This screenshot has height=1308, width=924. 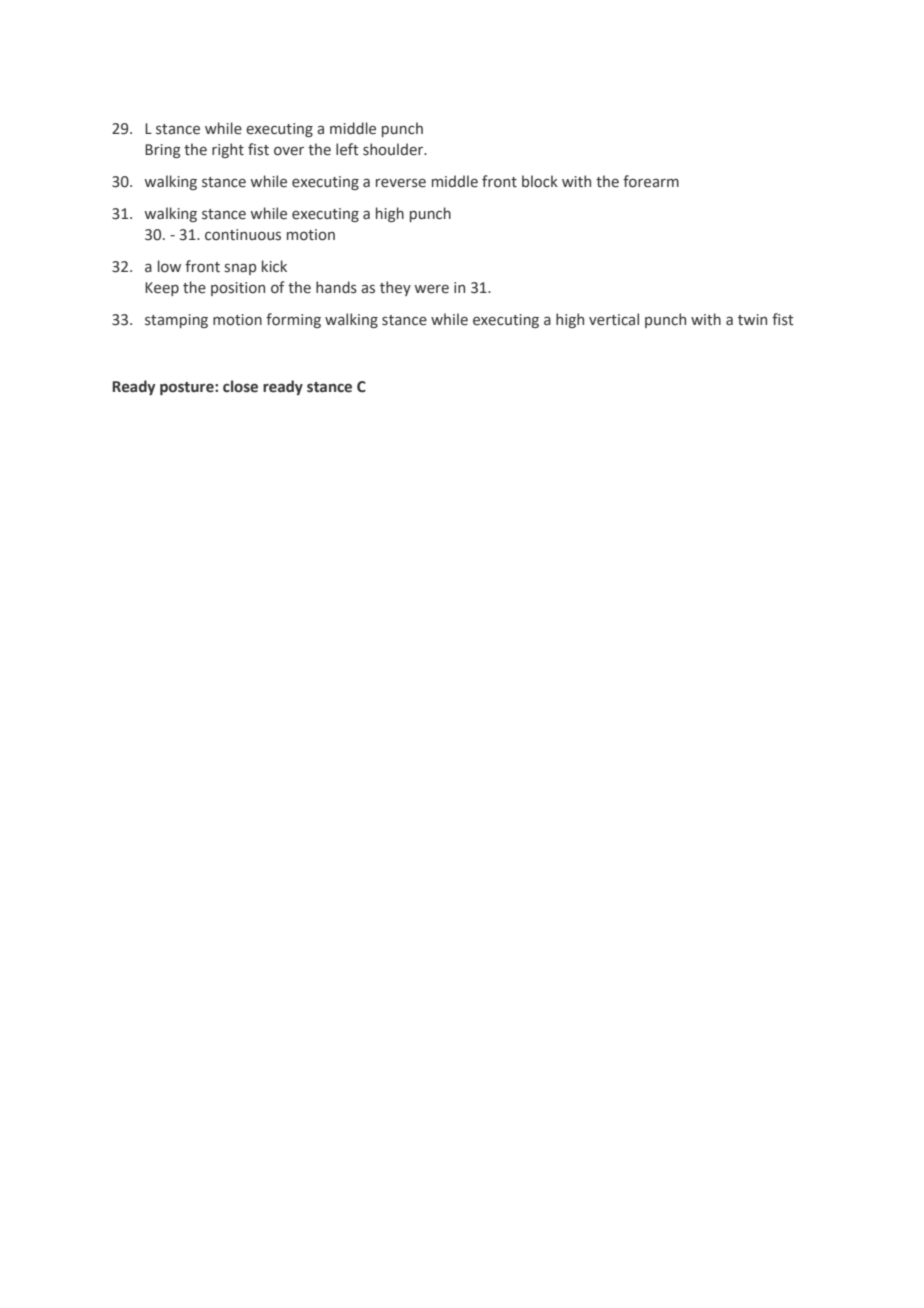 What do you see at coordinates (240, 386) in the screenshot?
I see `close` at bounding box center [240, 386].
